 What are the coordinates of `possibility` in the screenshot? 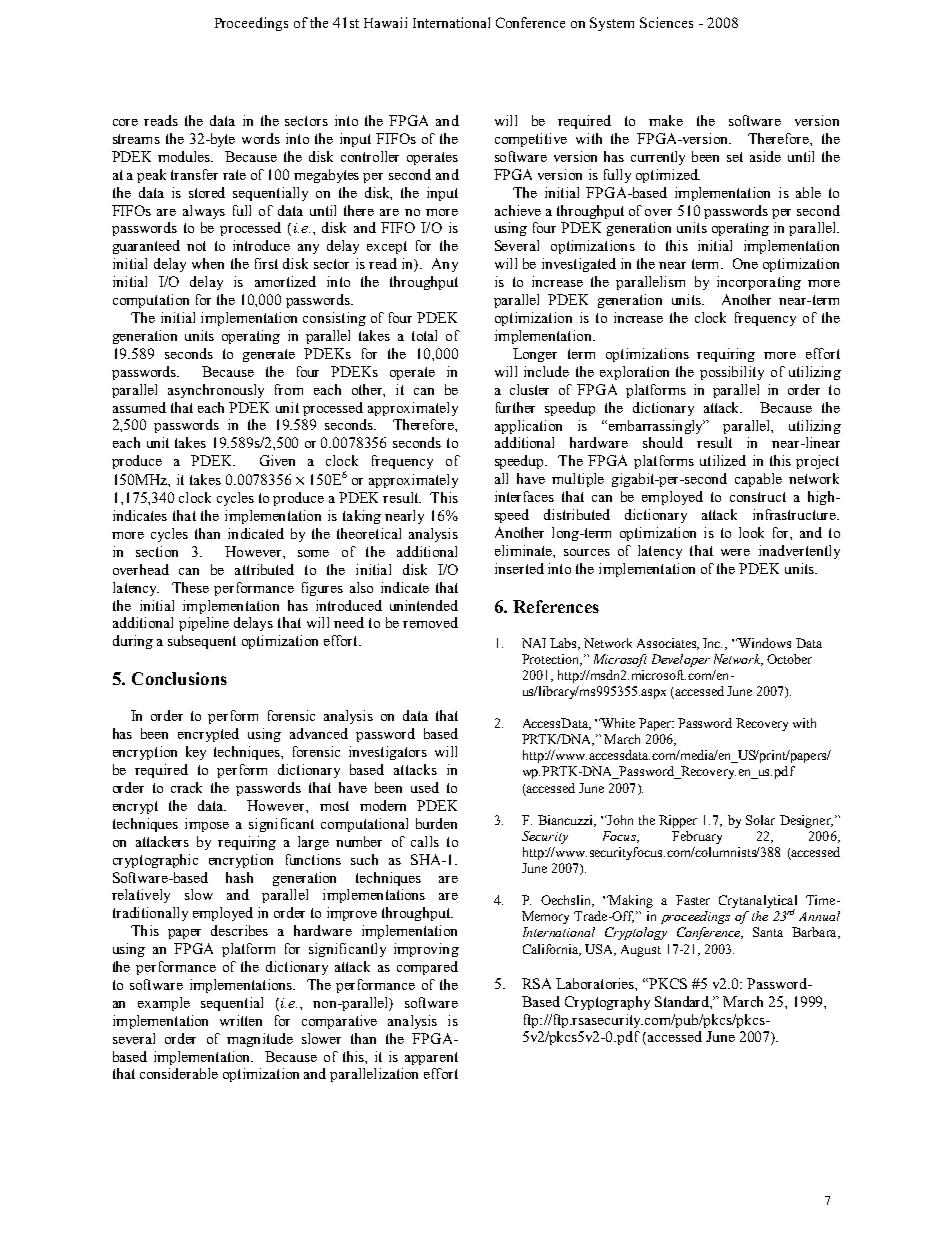 It's located at (732, 373).
